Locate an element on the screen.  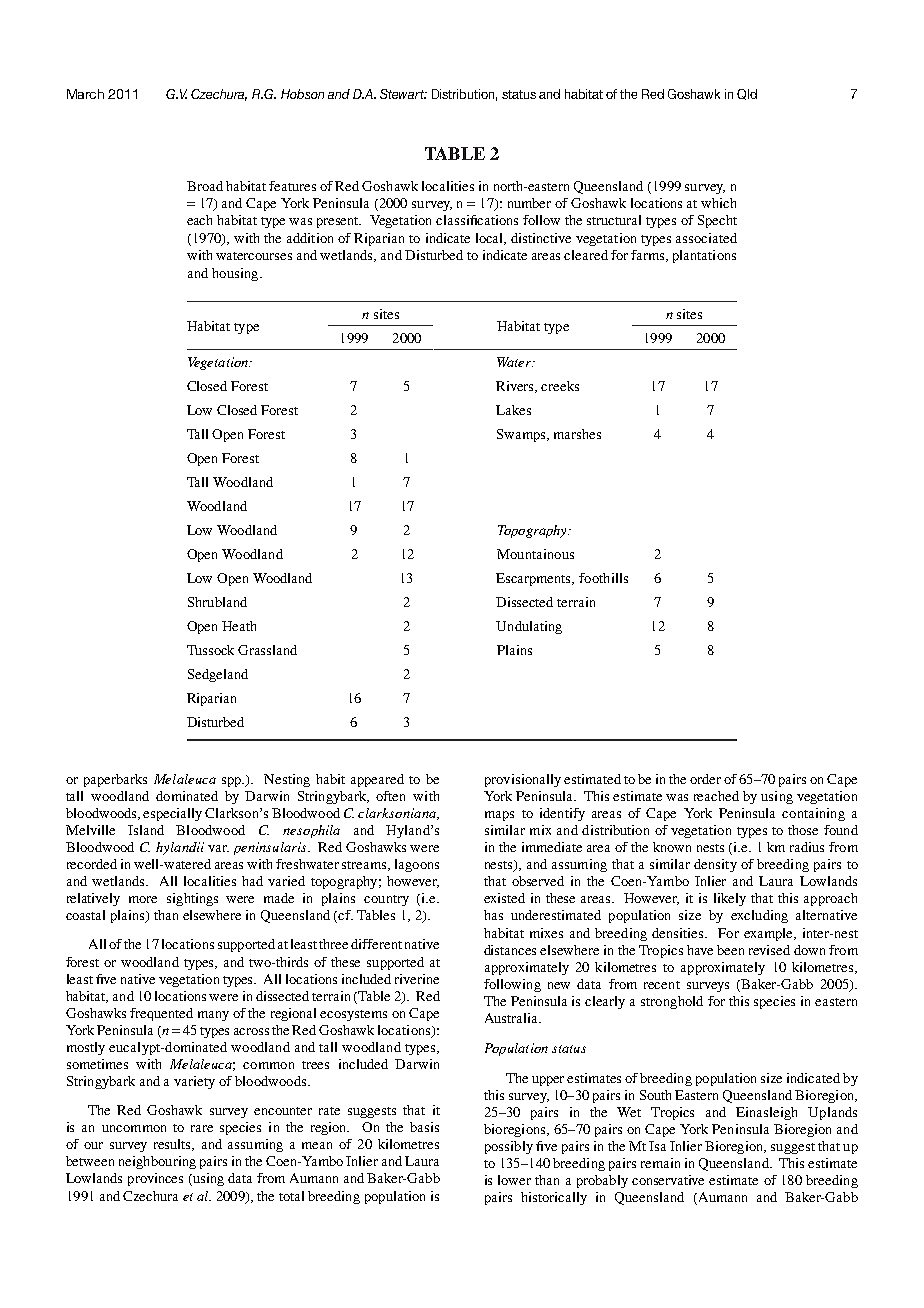
foothills is located at coordinates (603, 578).
